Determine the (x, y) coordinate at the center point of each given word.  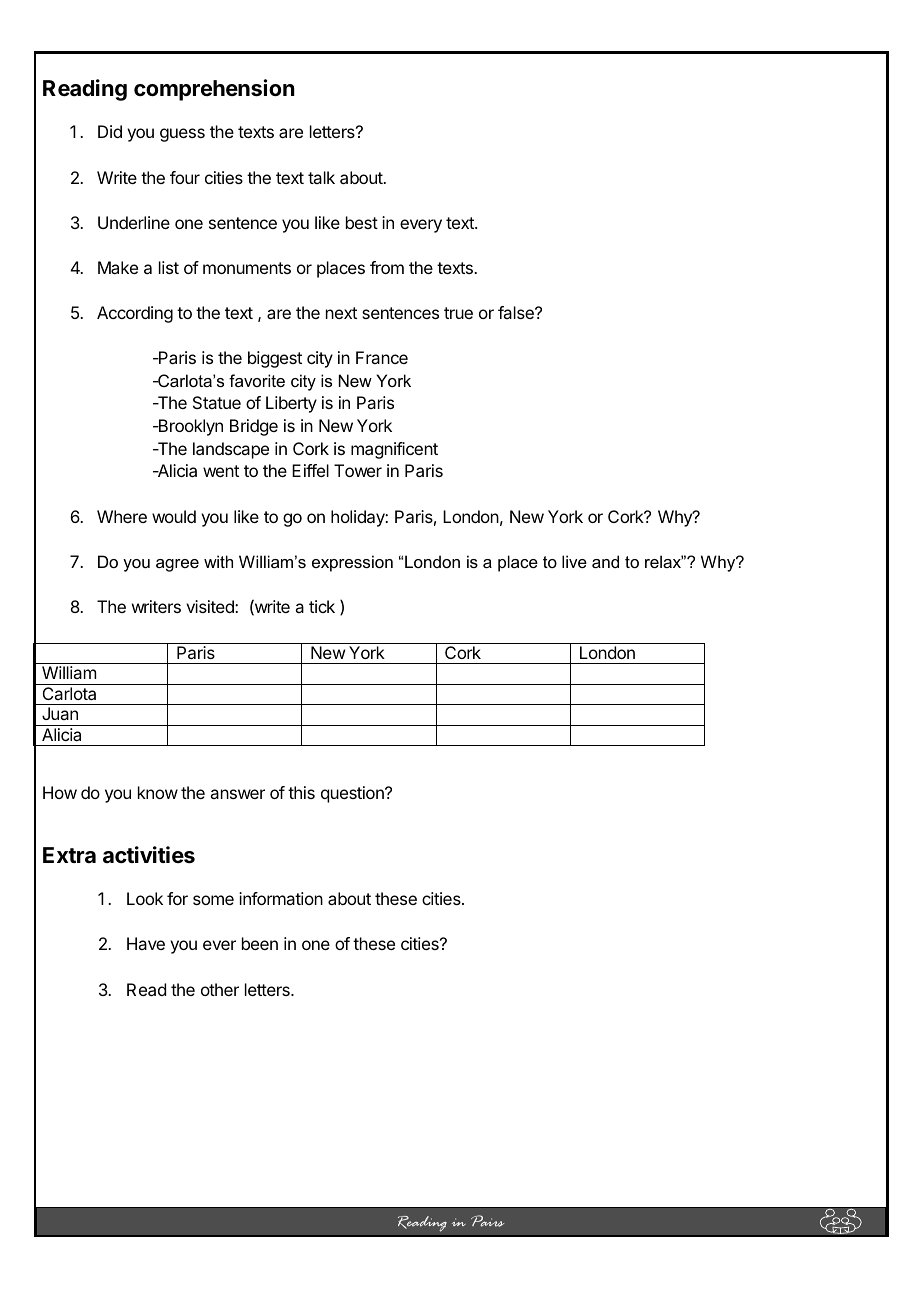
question (353, 794)
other (220, 989)
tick (322, 606)
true (458, 313)
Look (145, 898)
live (574, 561)
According (135, 314)
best (362, 222)
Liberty (291, 404)
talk (321, 177)
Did (110, 131)
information (281, 898)
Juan (60, 713)
